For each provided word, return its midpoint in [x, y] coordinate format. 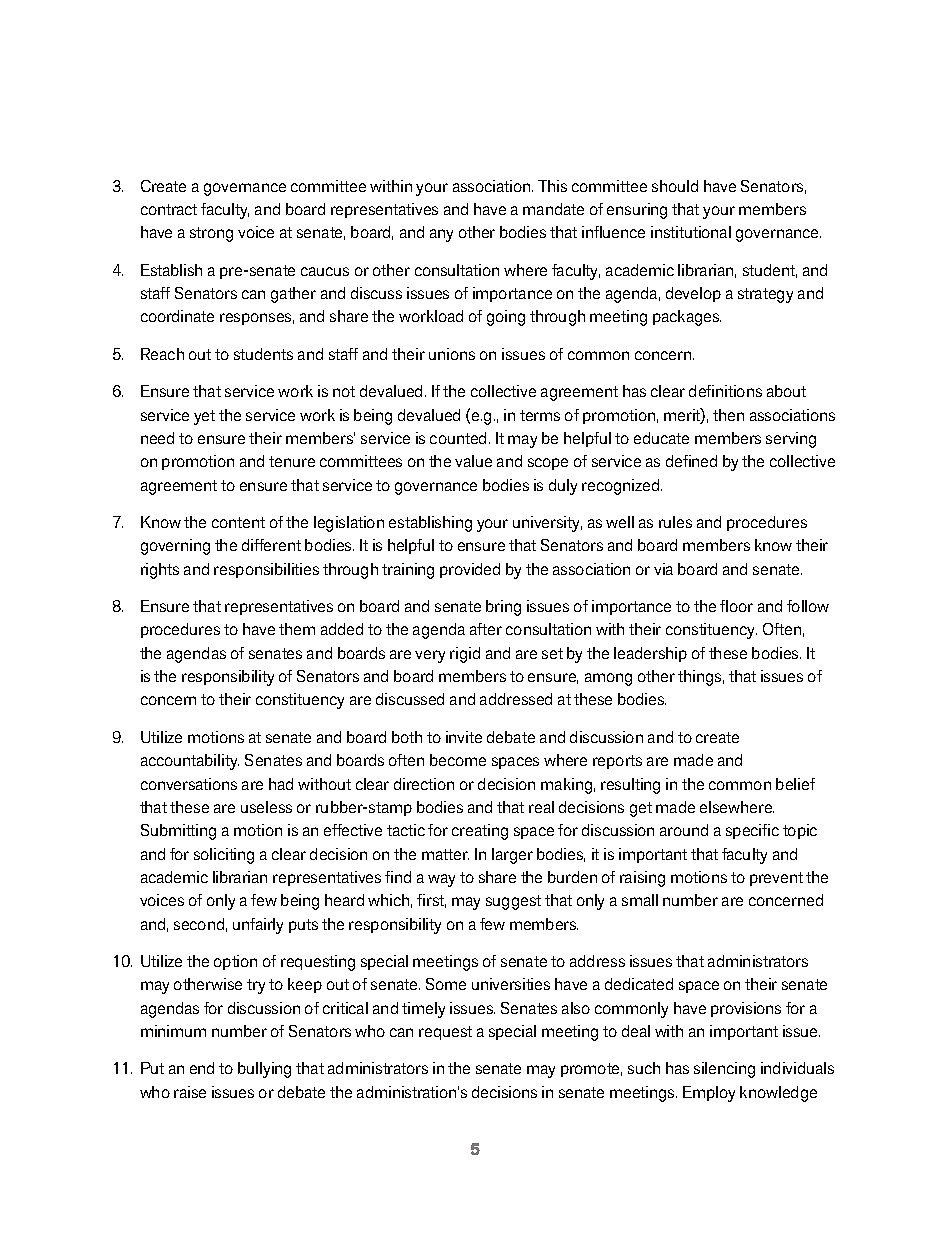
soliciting [224, 856]
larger [512, 856]
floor [736, 606]
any [441, 235]
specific [752, 831]
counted [458, 438]
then [728, 415]
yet [204, 417]
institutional [691, 232]
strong [211, 234]
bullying [264, 1070]
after [486, 629]
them [297, 629]
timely [423, 1010]
